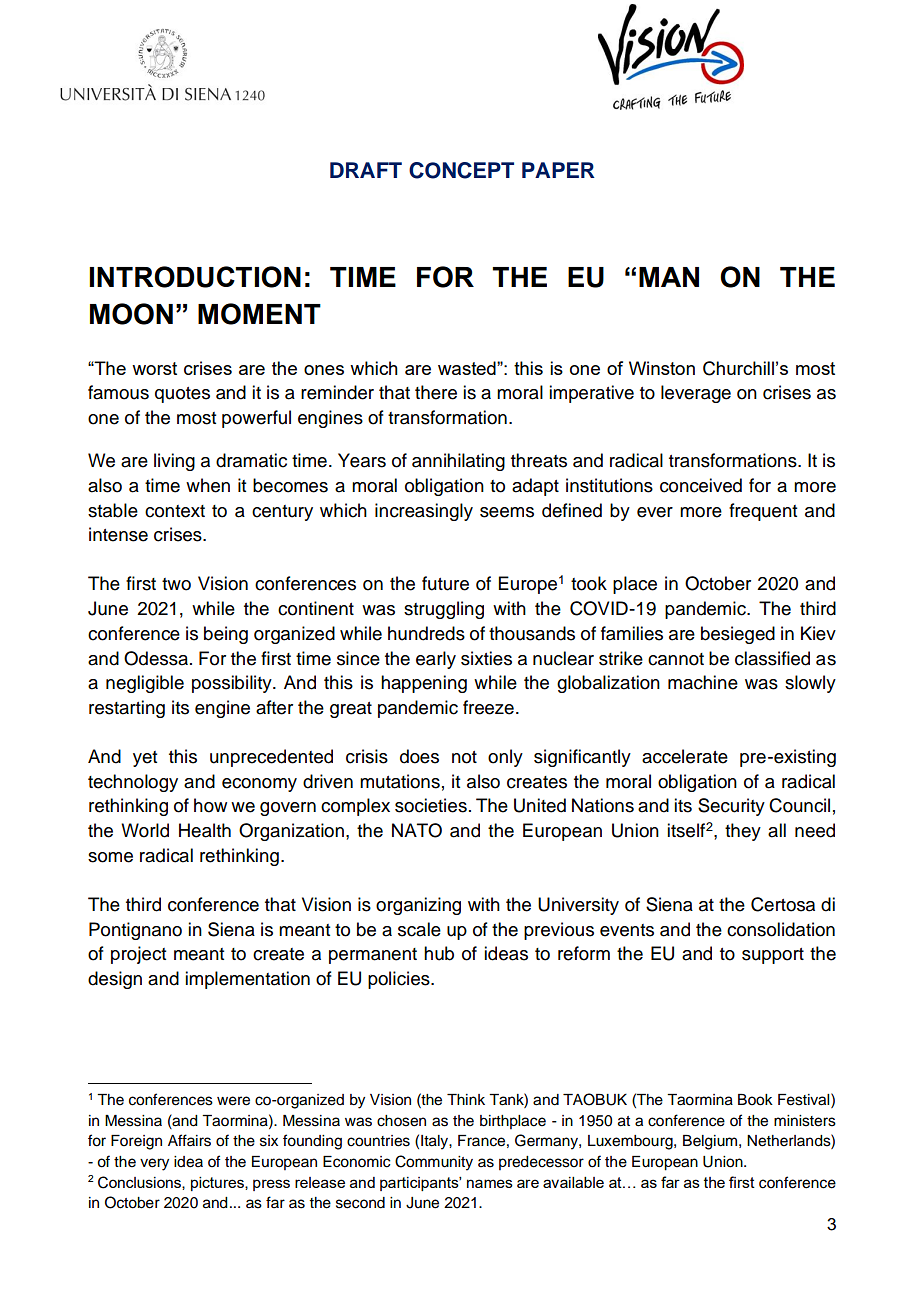  Describe the element at coordinates (490, 1183) in the page. I see `names` at that location.
